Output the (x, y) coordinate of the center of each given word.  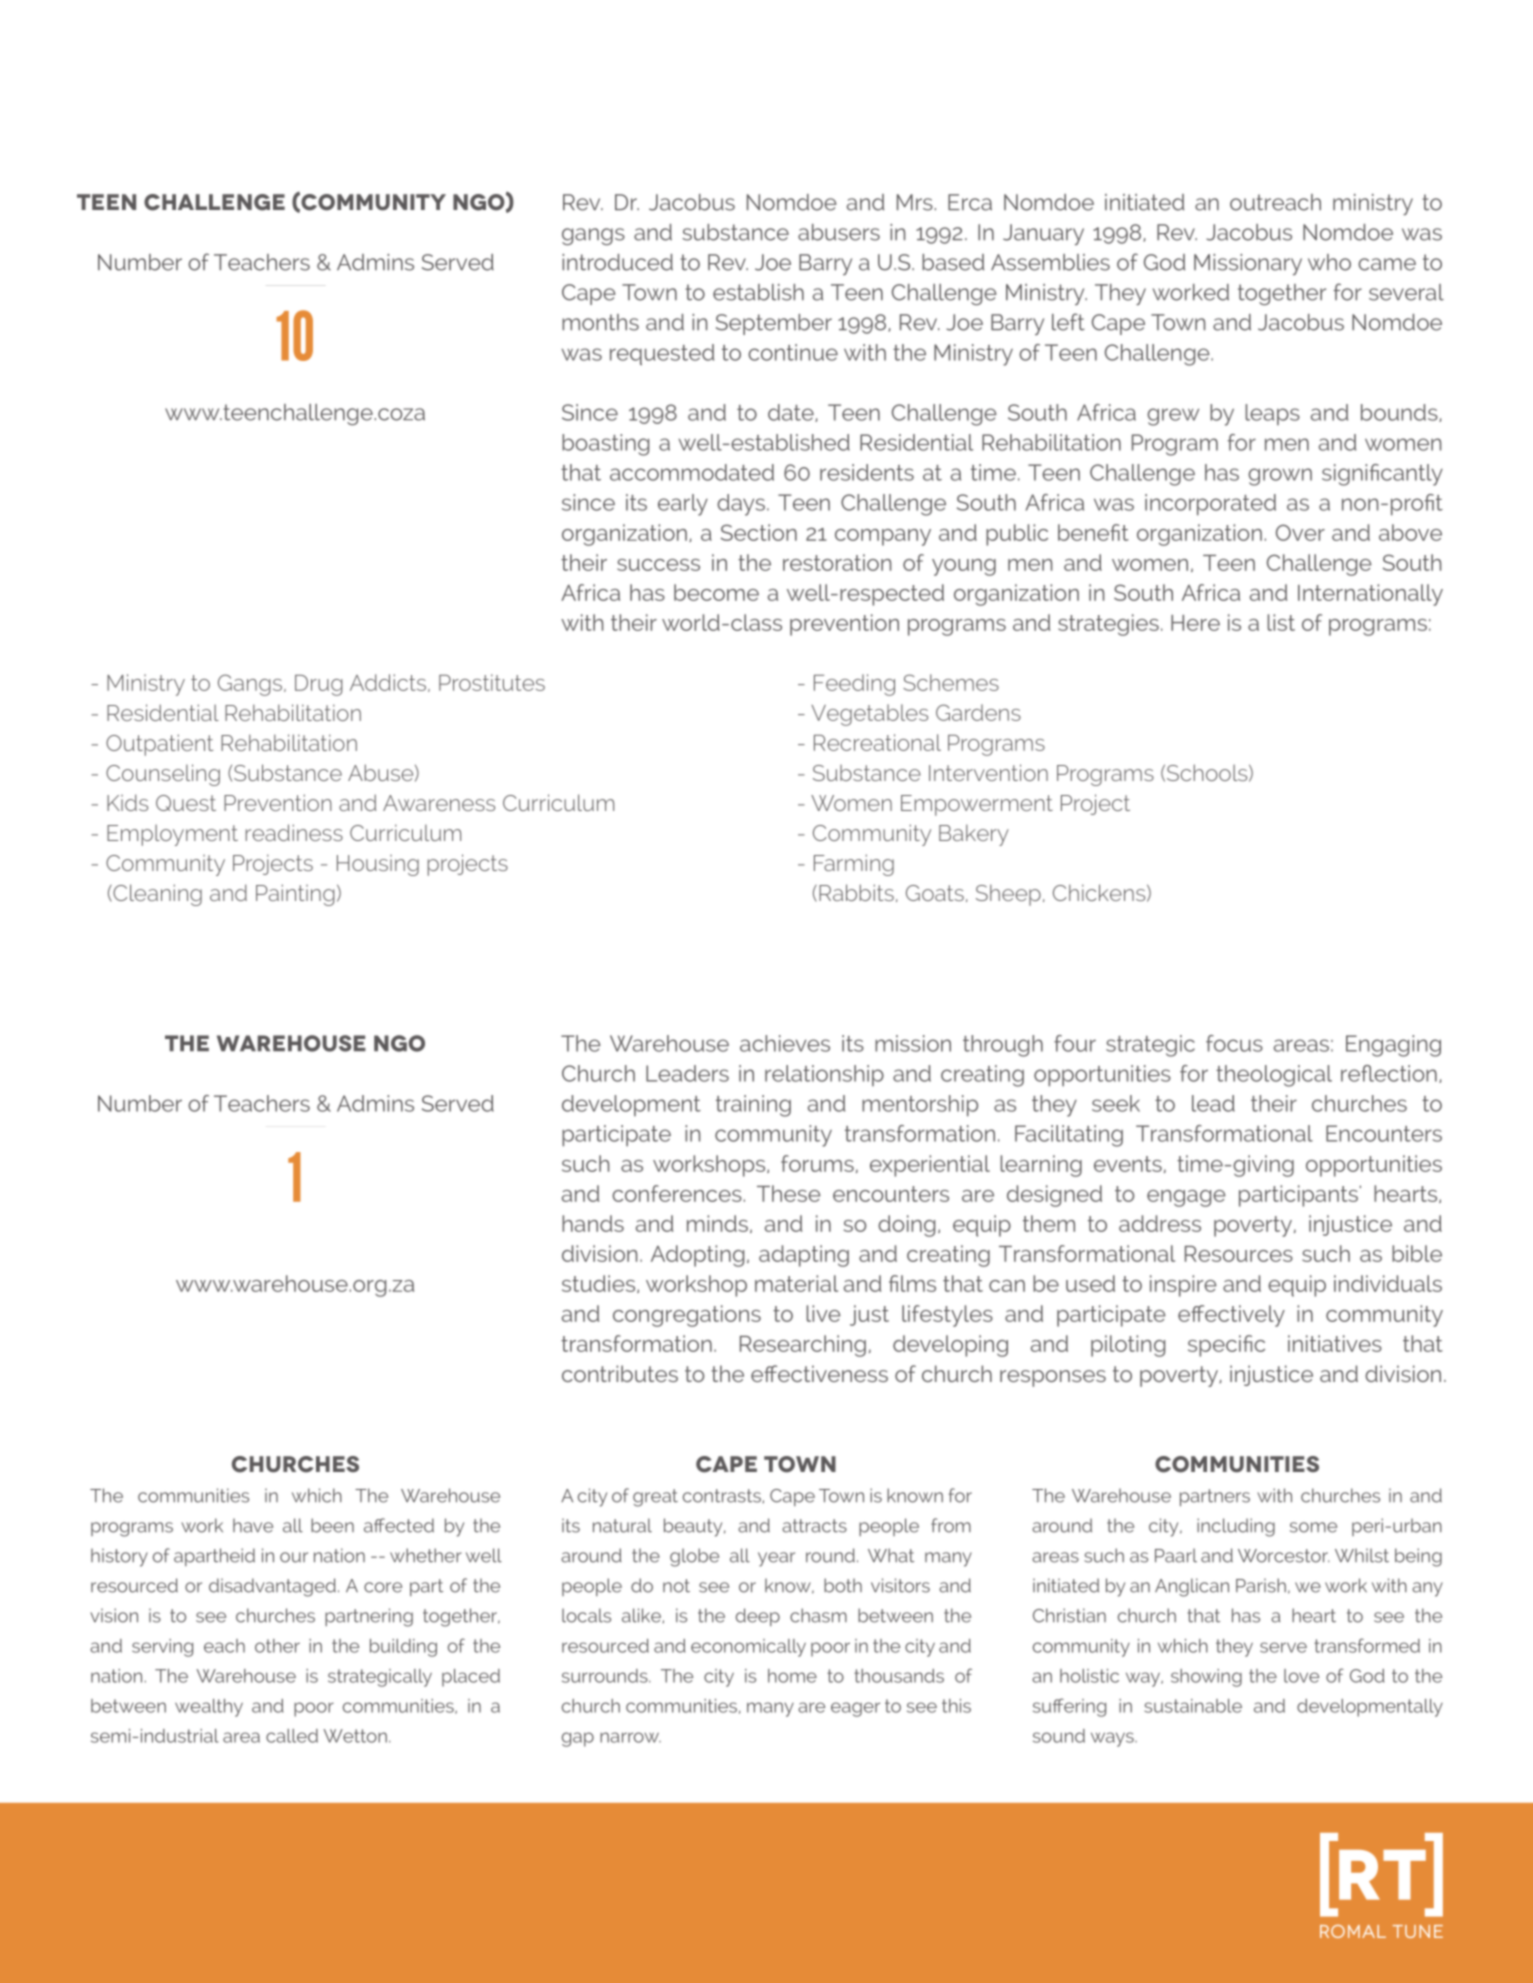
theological (1274, 1076)
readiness (294, 832)
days (741, 505)
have (253, 1525)
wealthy (209, 1708)
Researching (803, 1346)
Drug (318, 685)
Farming (854, 865)
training (753, 1106)
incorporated (1210, 505)
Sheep (1008, 895)
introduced (617, 262)
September (774, 324)
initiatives (1335, 1343)
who (1329, 262)
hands (593, 1223)
